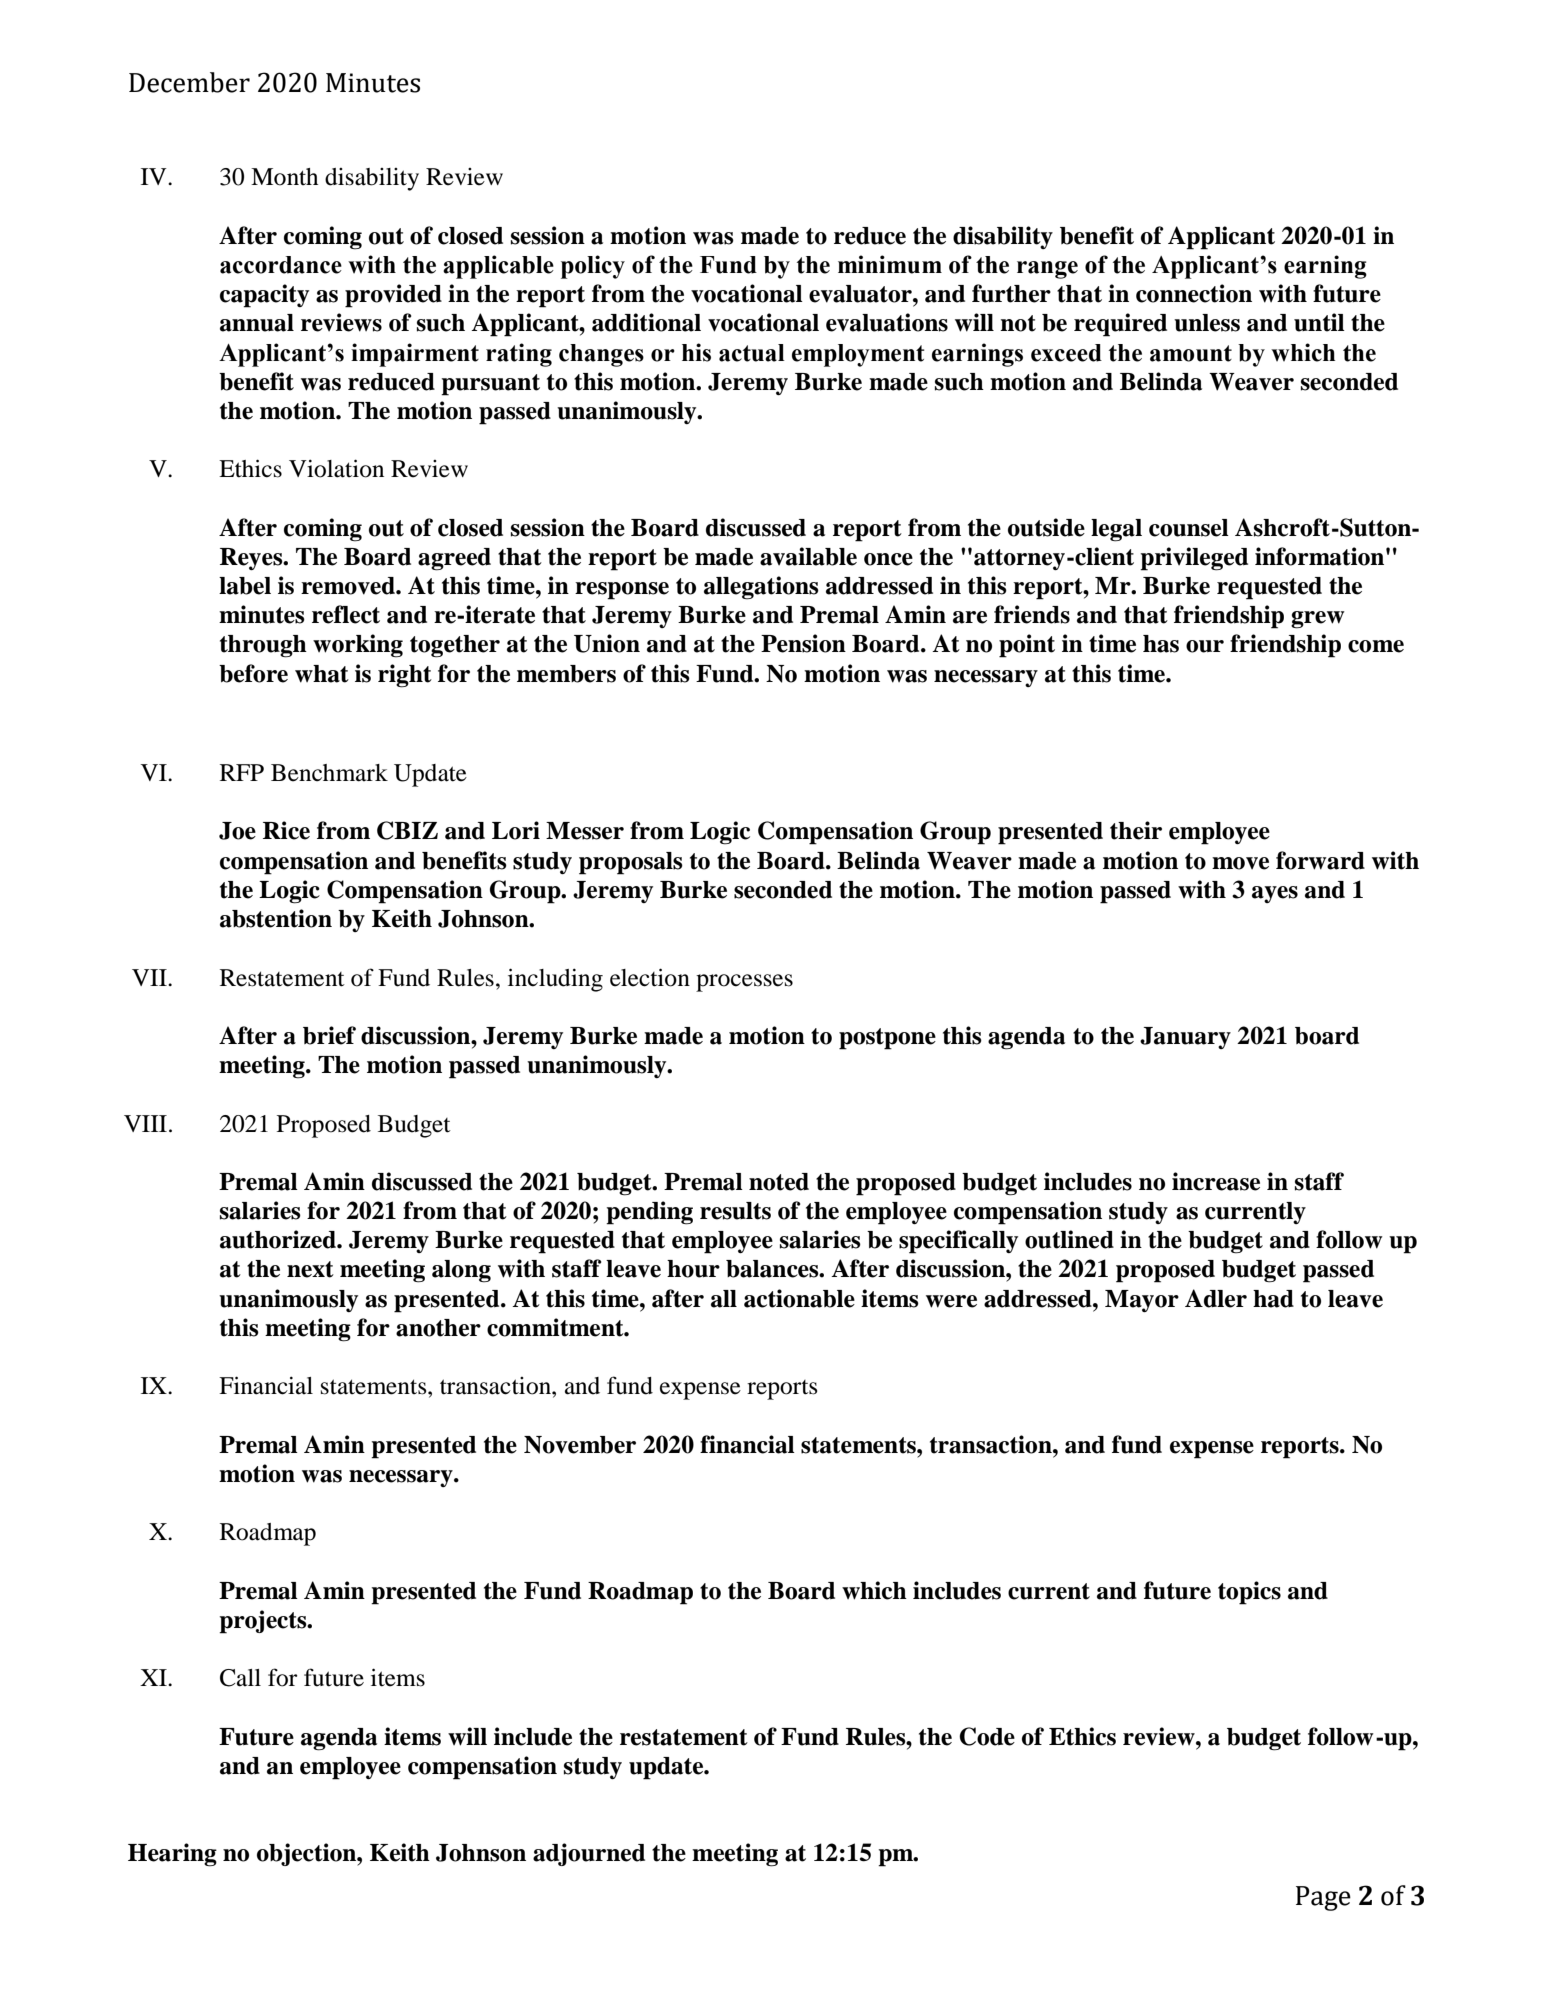 Image resolution: width=1554 pixels, height=2011 pixels. What do you see at coordinates (987, 1736) in the screenshot?
I see `Code` at bounding box center [987, 1736].
